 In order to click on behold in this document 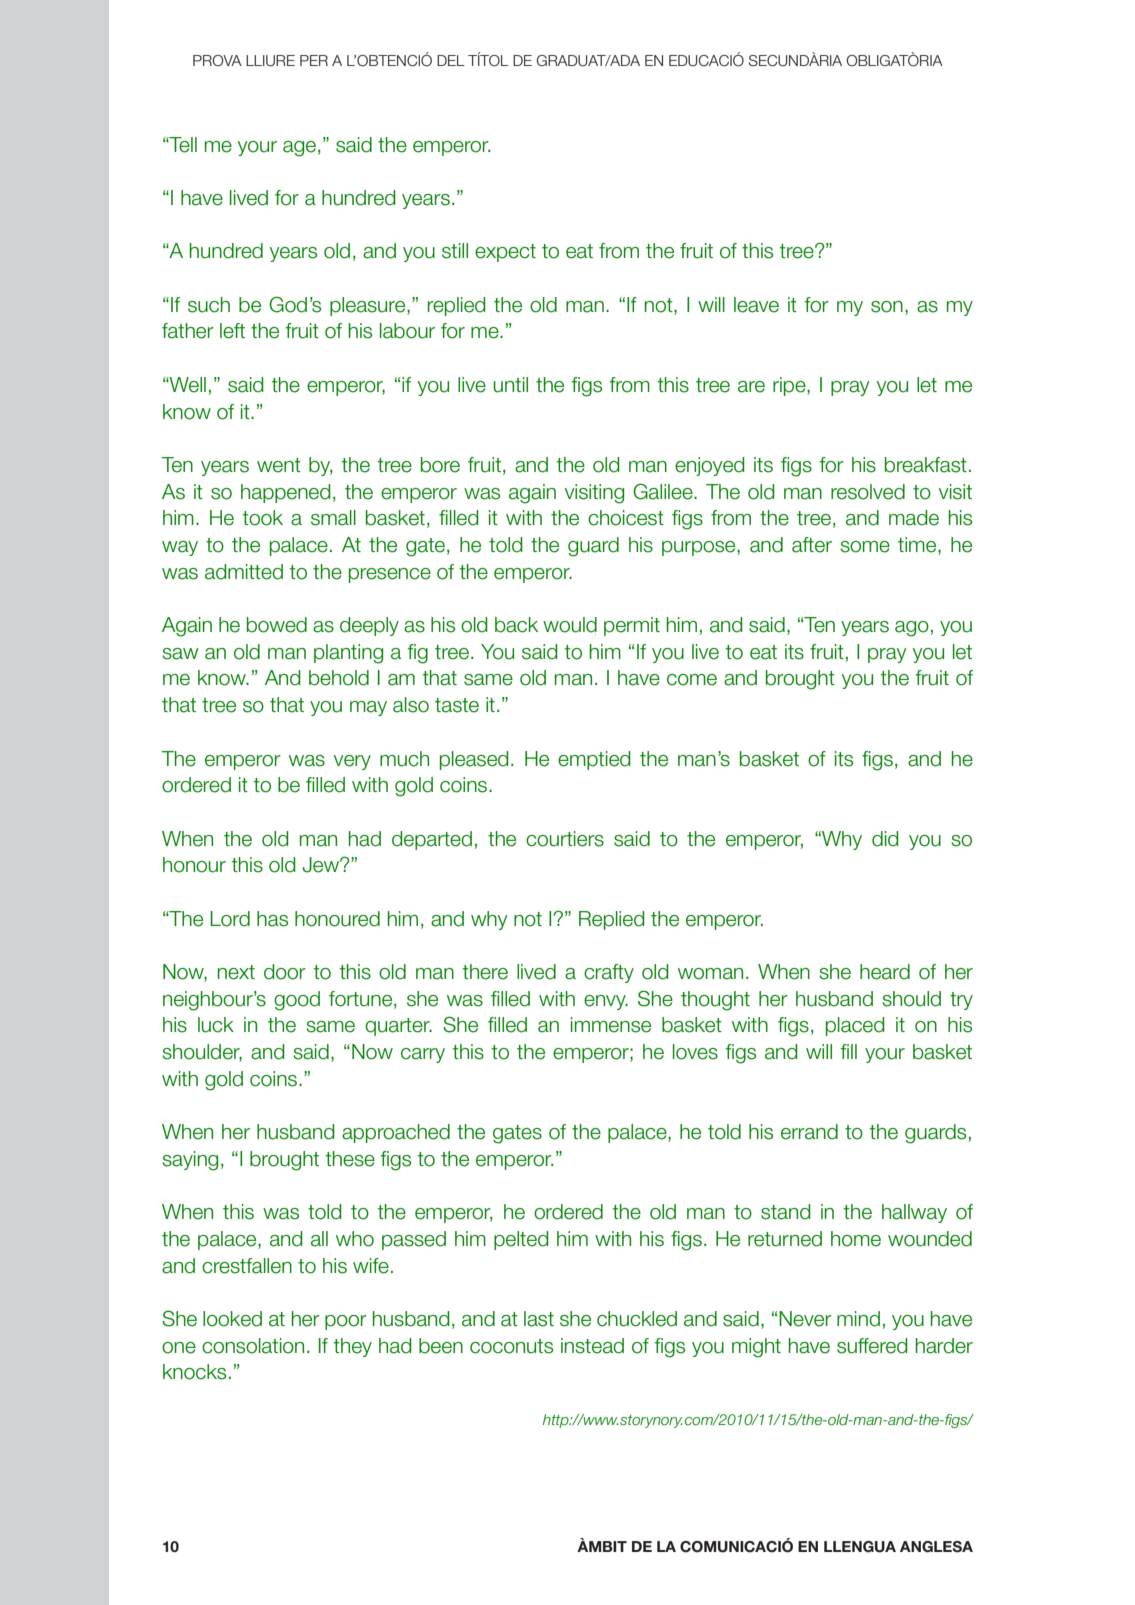, I will do `click(339, 678)`.
